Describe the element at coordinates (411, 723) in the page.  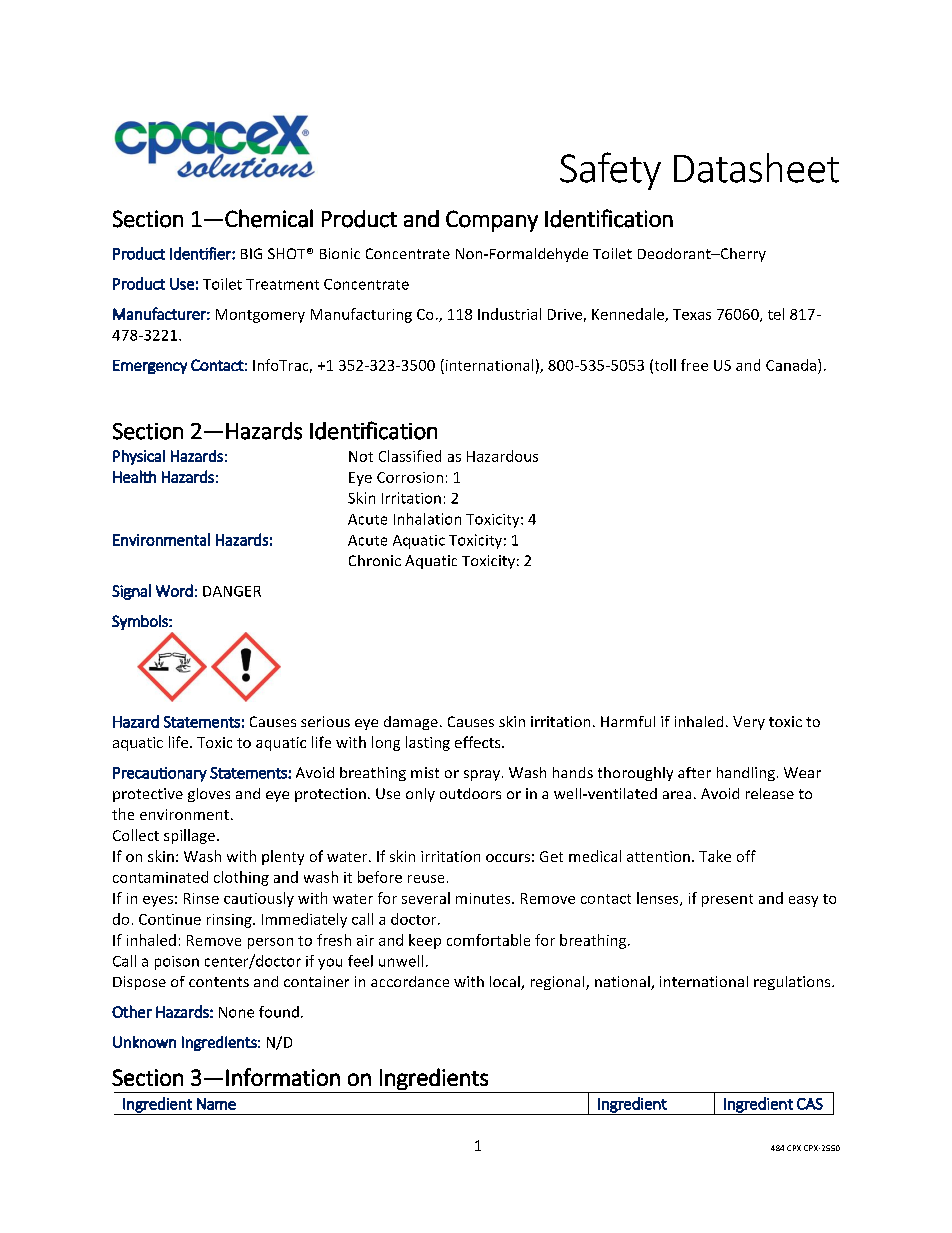
I see `damage` at that location.
